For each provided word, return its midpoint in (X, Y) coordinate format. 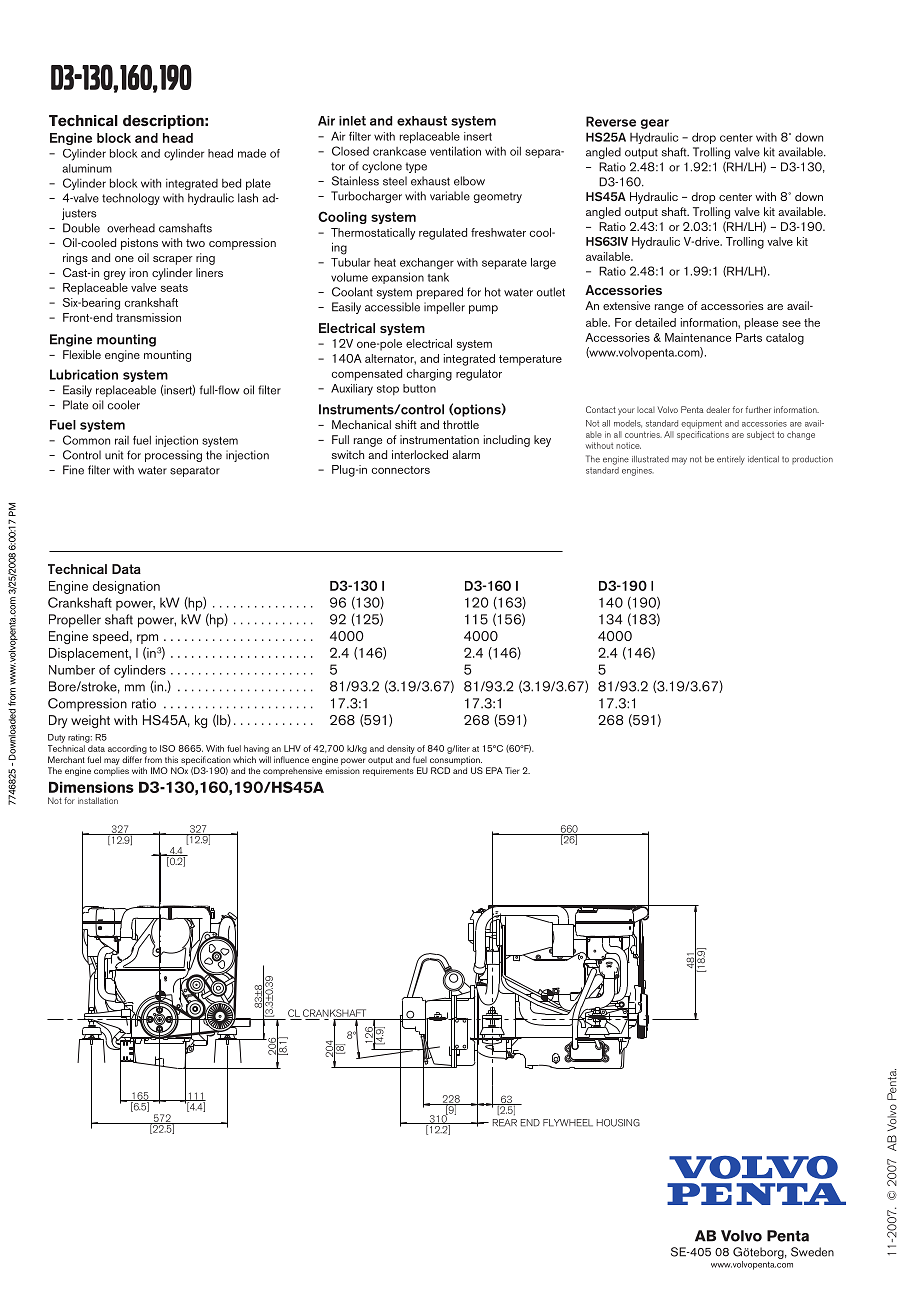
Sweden (812, 1252)
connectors (401, 470)
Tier (512, 770)
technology (131, 199)
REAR (505, 1123)
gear (655, 124)
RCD (440, 770)
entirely (731, 460)
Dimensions (91, 787)
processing (173, 456)
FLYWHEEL (568, 1123)
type (416, 167)
